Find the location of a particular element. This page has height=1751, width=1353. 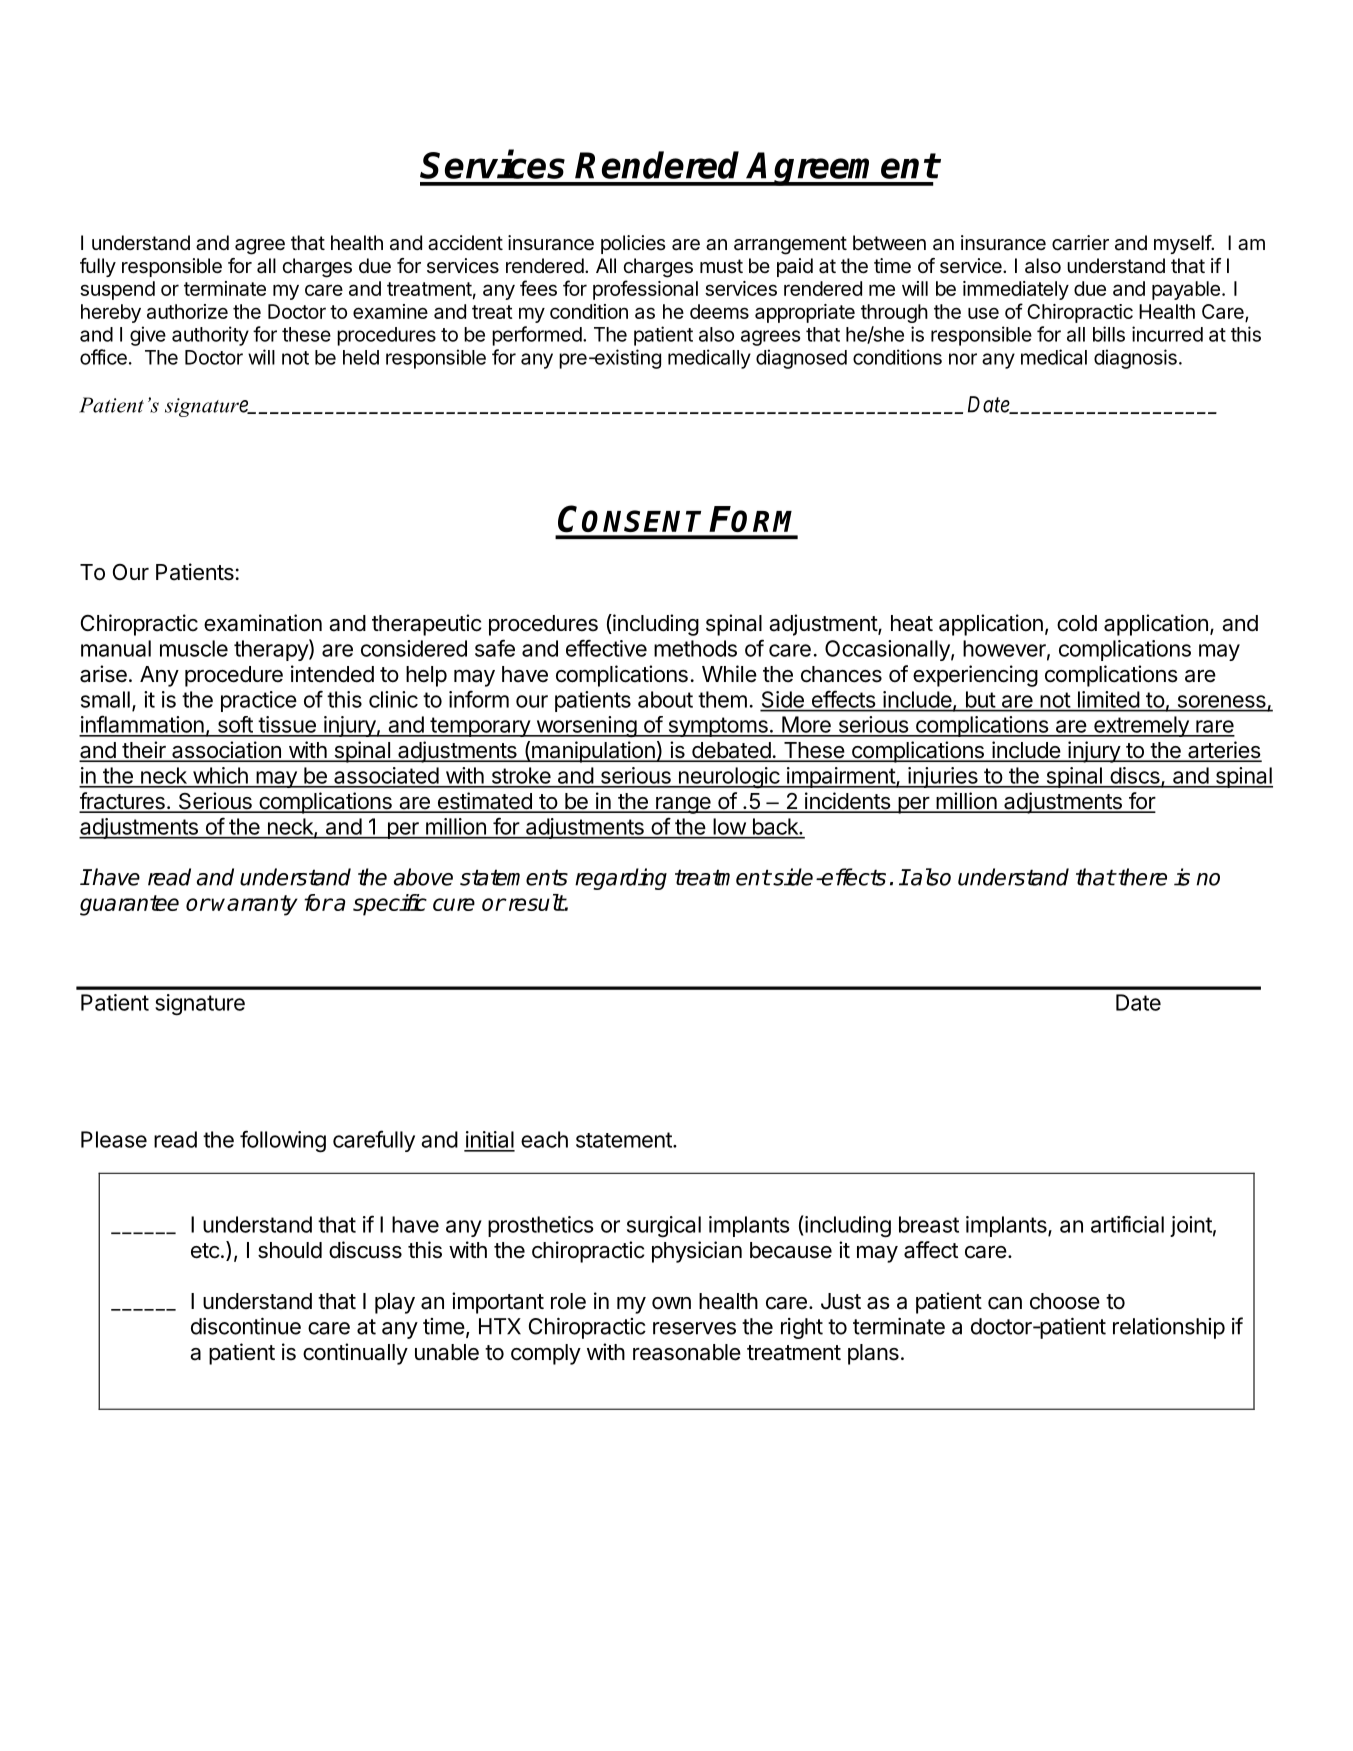

discontinue is located at coordinates (246, 1326).
